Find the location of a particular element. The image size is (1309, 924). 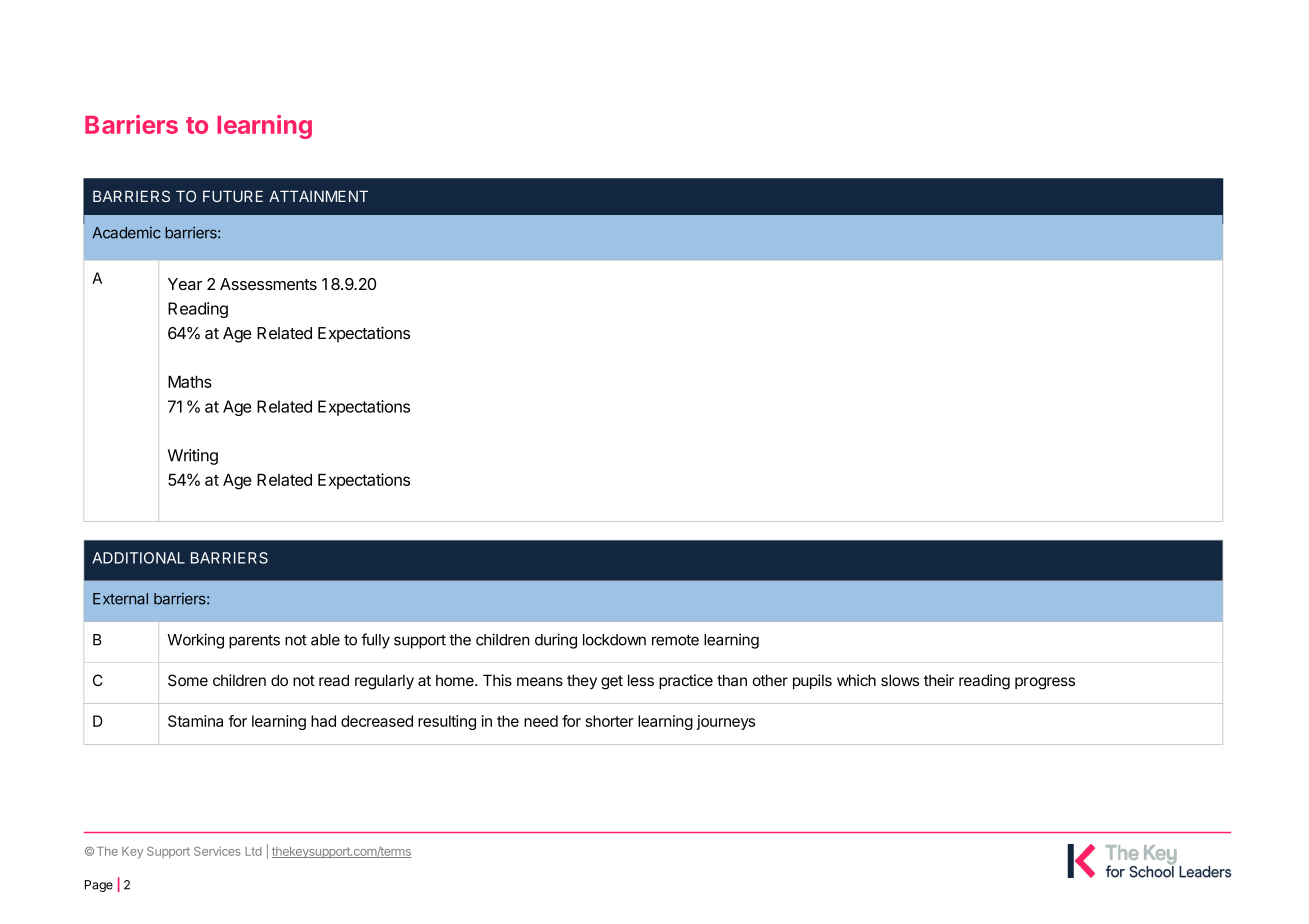

remote is located at coordinates (675, 640).
